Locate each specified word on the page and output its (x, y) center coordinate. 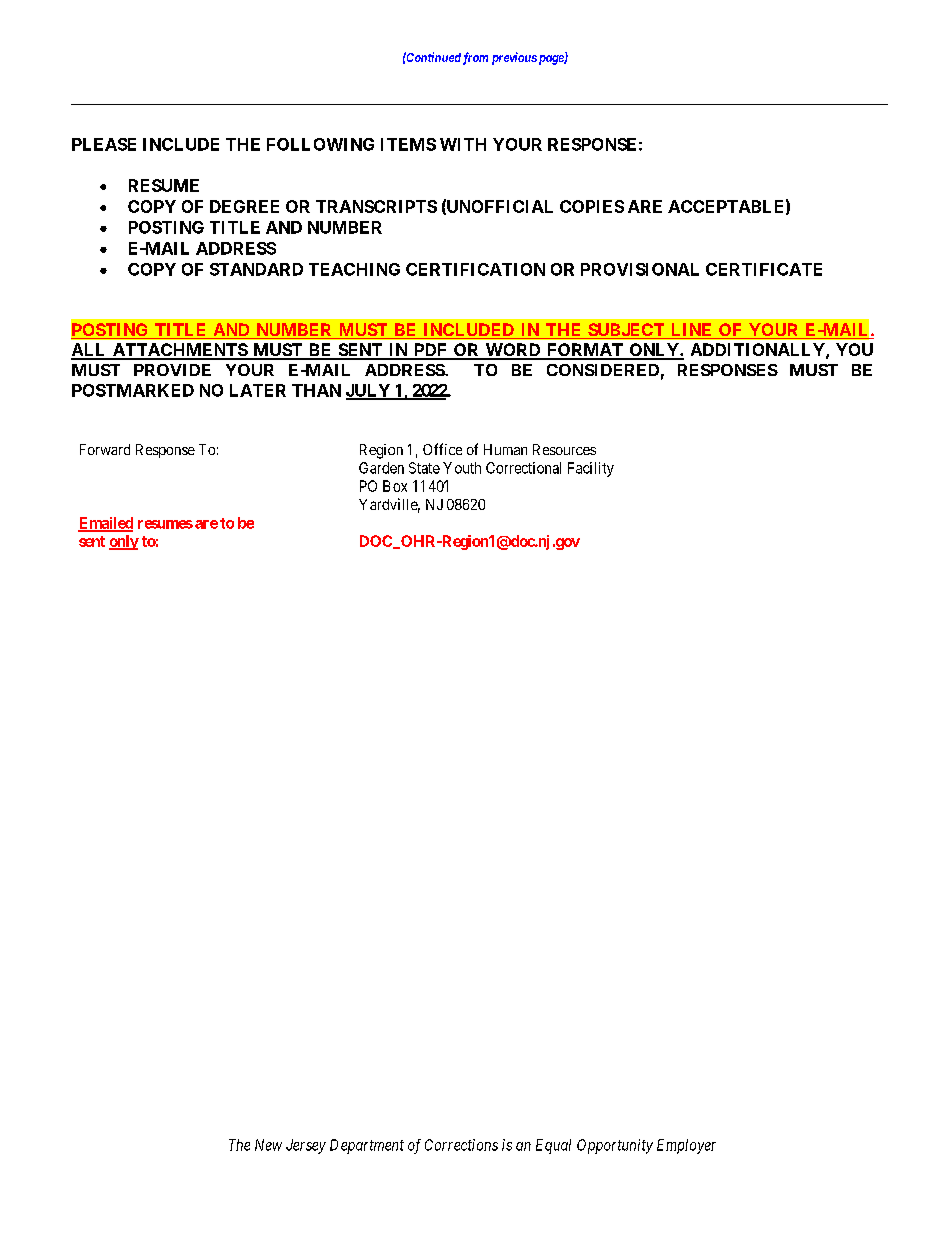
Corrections (461, 1145)
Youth (462, 468)
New (268, 1145)
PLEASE (104, 144)
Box (395, 486)
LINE (692, 331)
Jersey (306, 1146)
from (475, 58)
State (424, 468)
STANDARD (256, 269)
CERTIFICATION (475, 269)
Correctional (523, 468)
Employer (686, 1146)
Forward (105, 449)
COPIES (592, 206)
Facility (591, 469)
